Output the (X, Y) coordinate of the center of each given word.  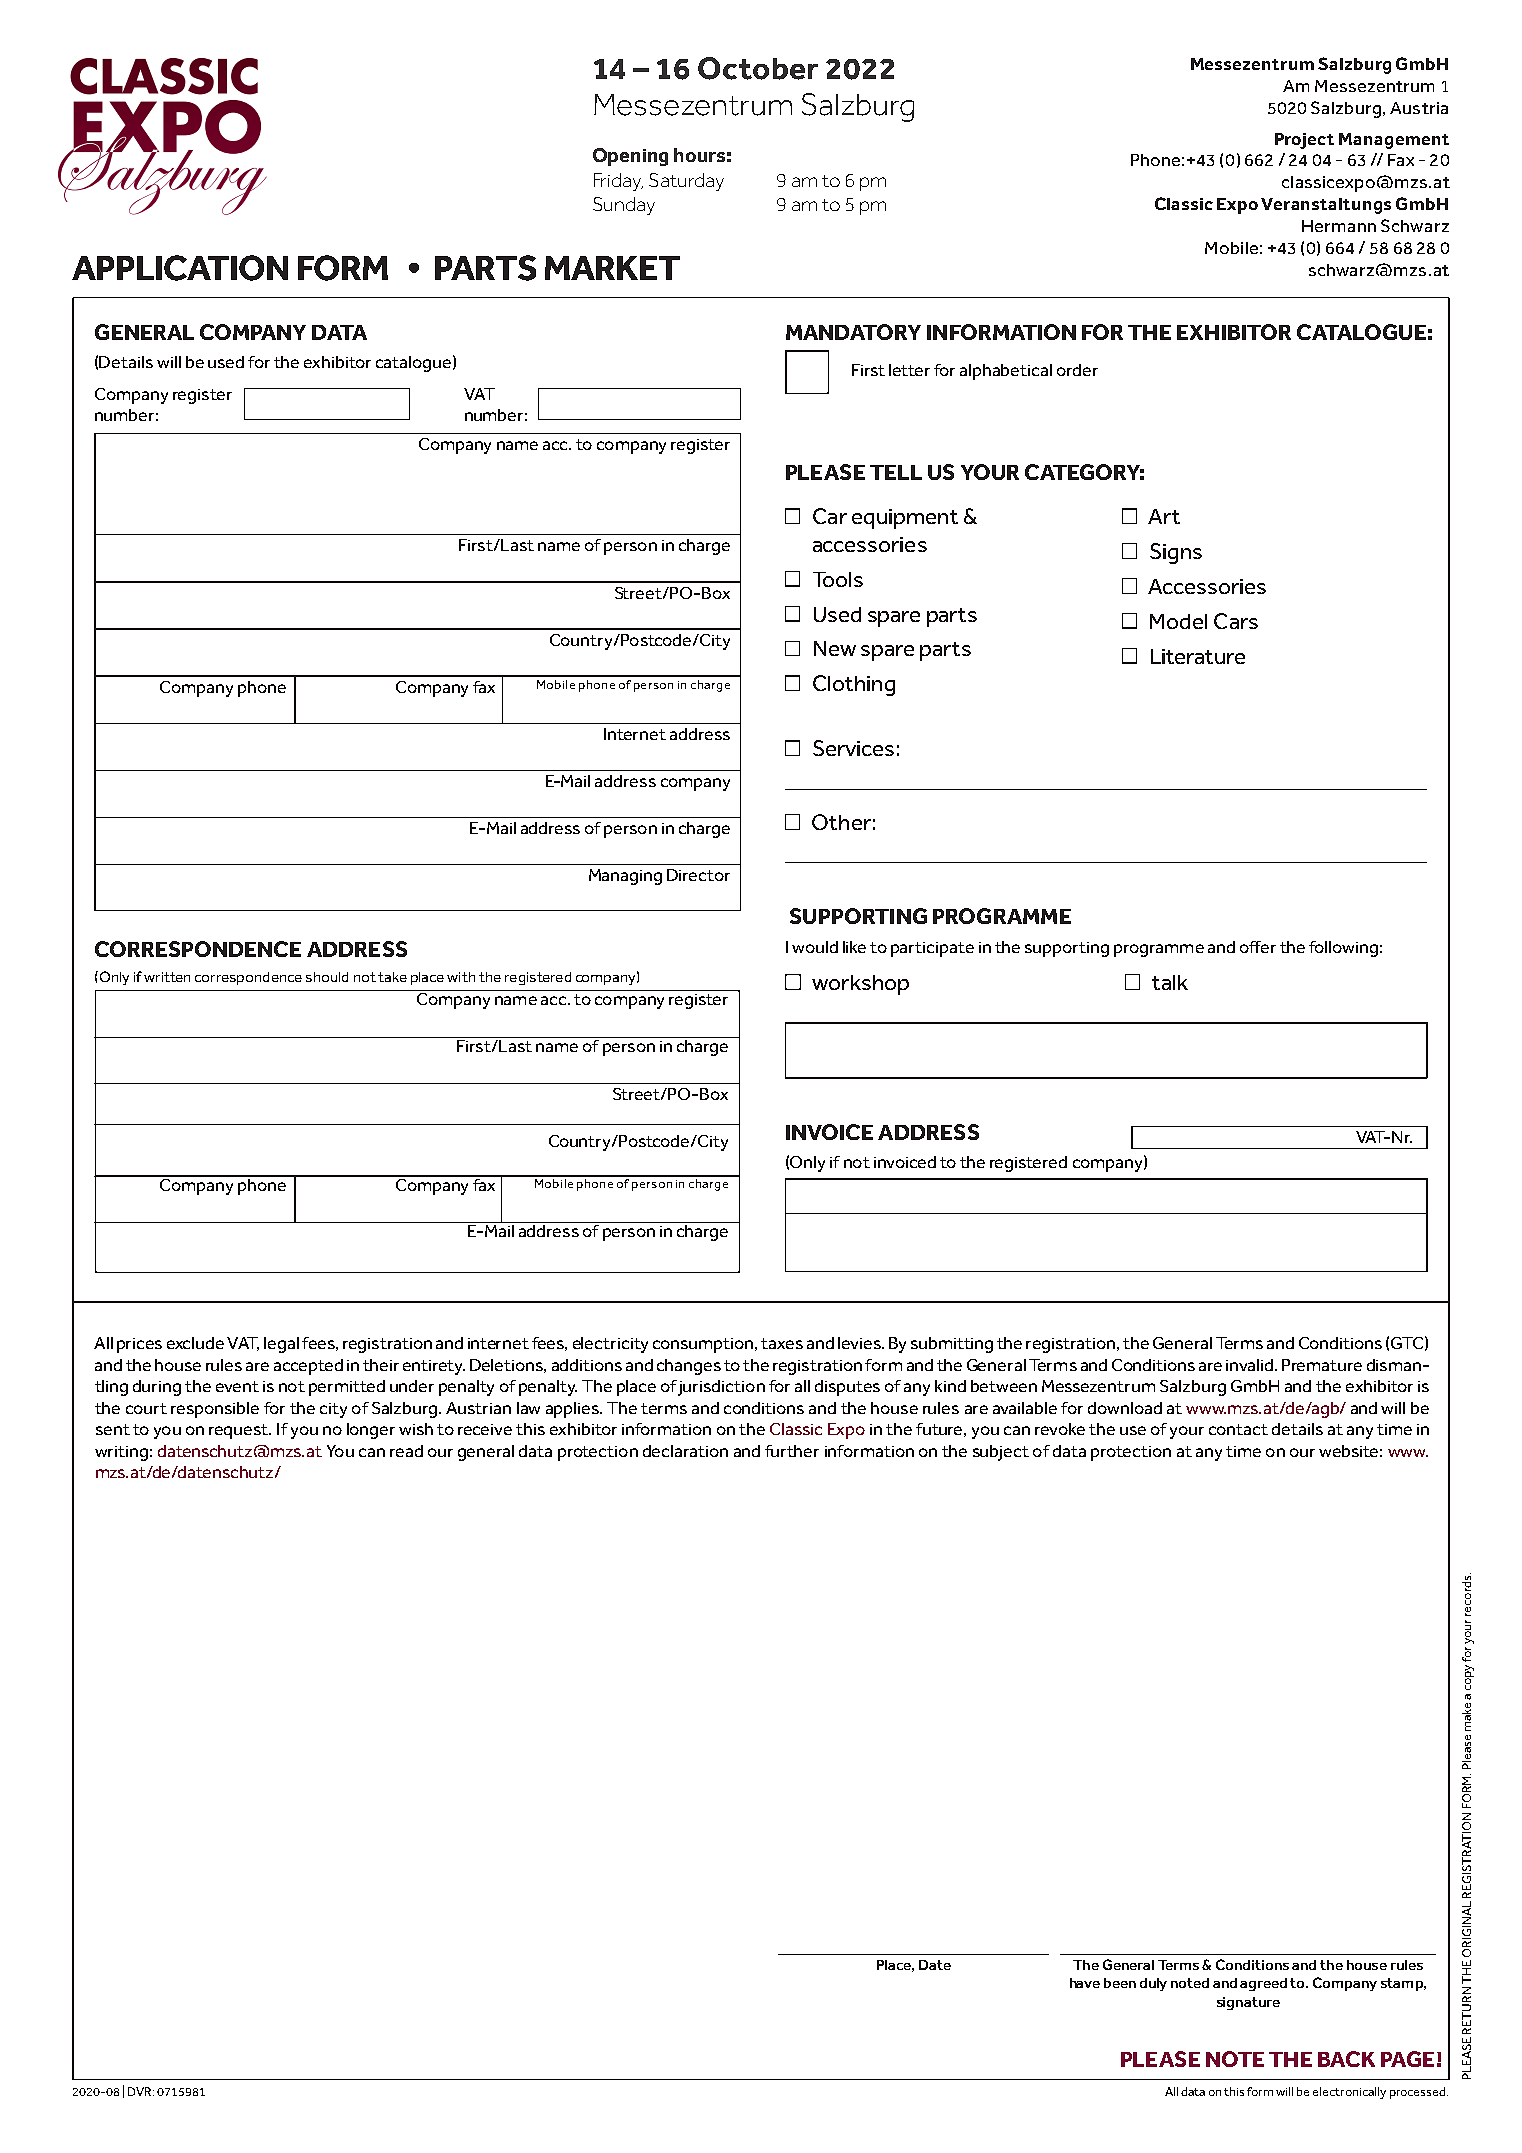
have (1085, 1983)
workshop (860, 985)
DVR (141, 2091)
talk (1170, 982)
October (758, 68)
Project (1304, 141)
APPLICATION (180, 268)
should (327, 977)
